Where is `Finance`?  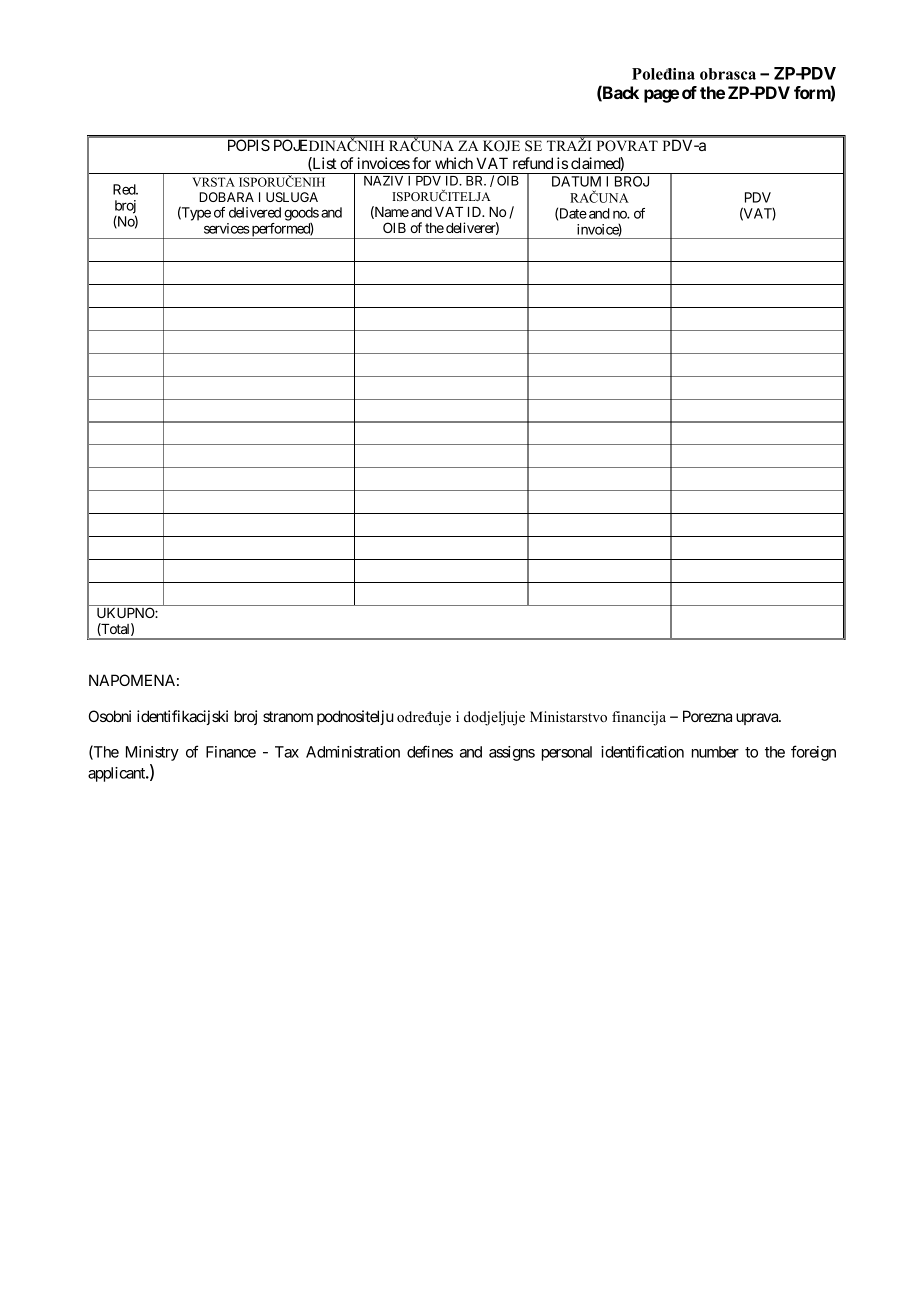
Finance is located at coordinates (231, 752).
